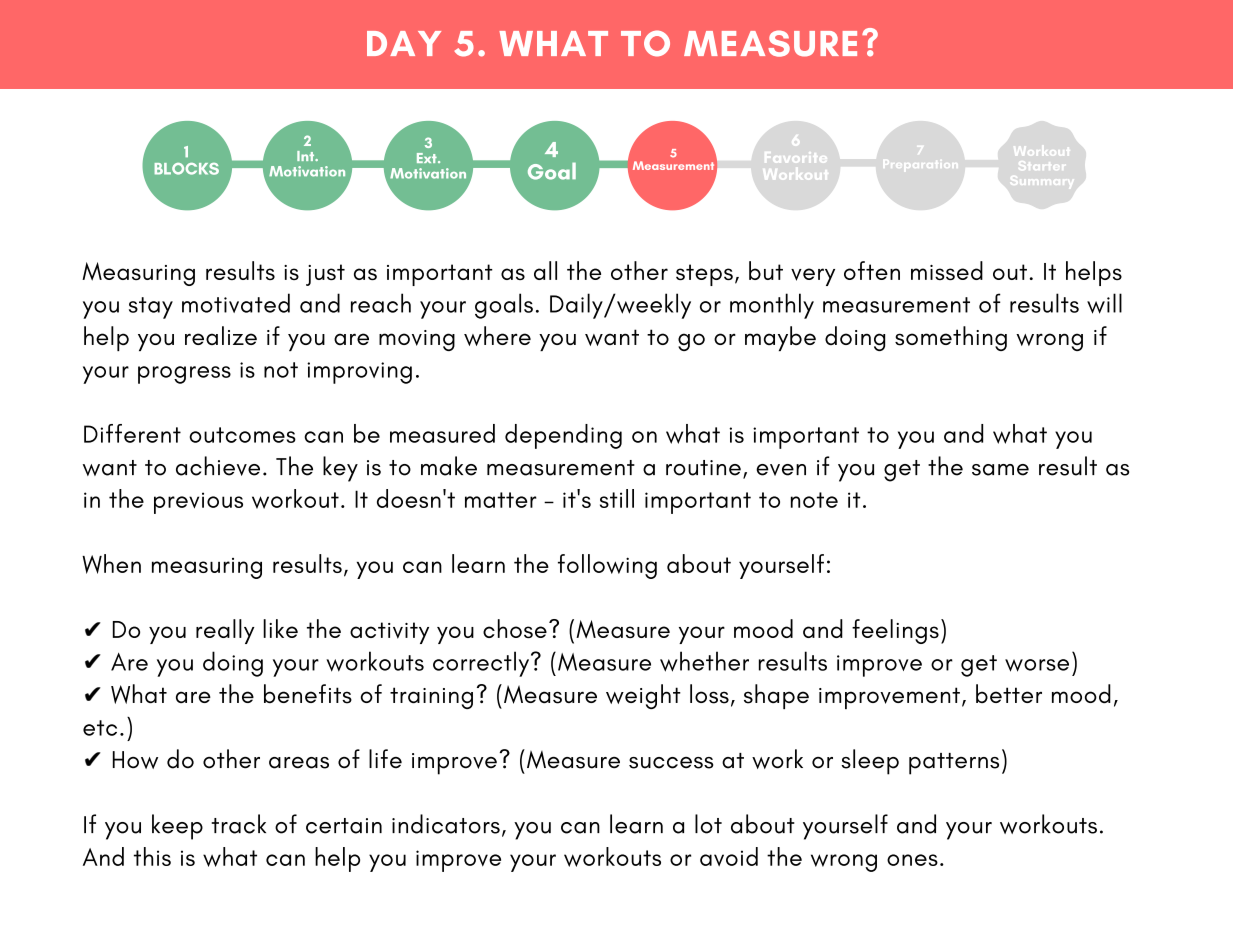 The height and width of the screenshot is (952, 1233). Describe the element at coordinates (218, 466) in the screenshot. I see `achieve` at that location.
